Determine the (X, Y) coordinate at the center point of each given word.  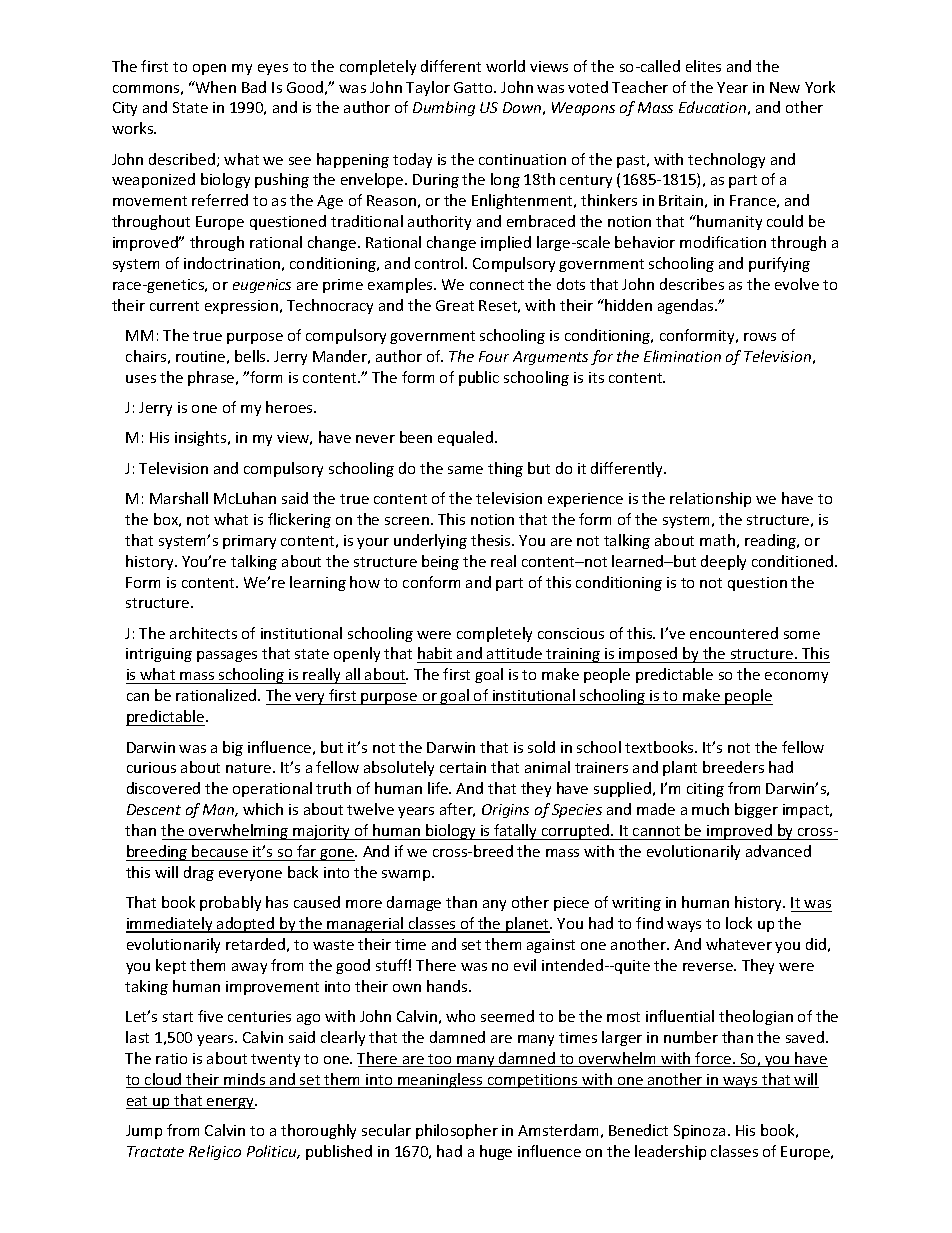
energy (231, 1103)
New (785, 87)
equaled (465, 438)
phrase (212, 378)
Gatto (474, 87)
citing (705, 790)
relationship (710, 499)
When (215, 87)
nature (250, 768)
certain (463, 767)
